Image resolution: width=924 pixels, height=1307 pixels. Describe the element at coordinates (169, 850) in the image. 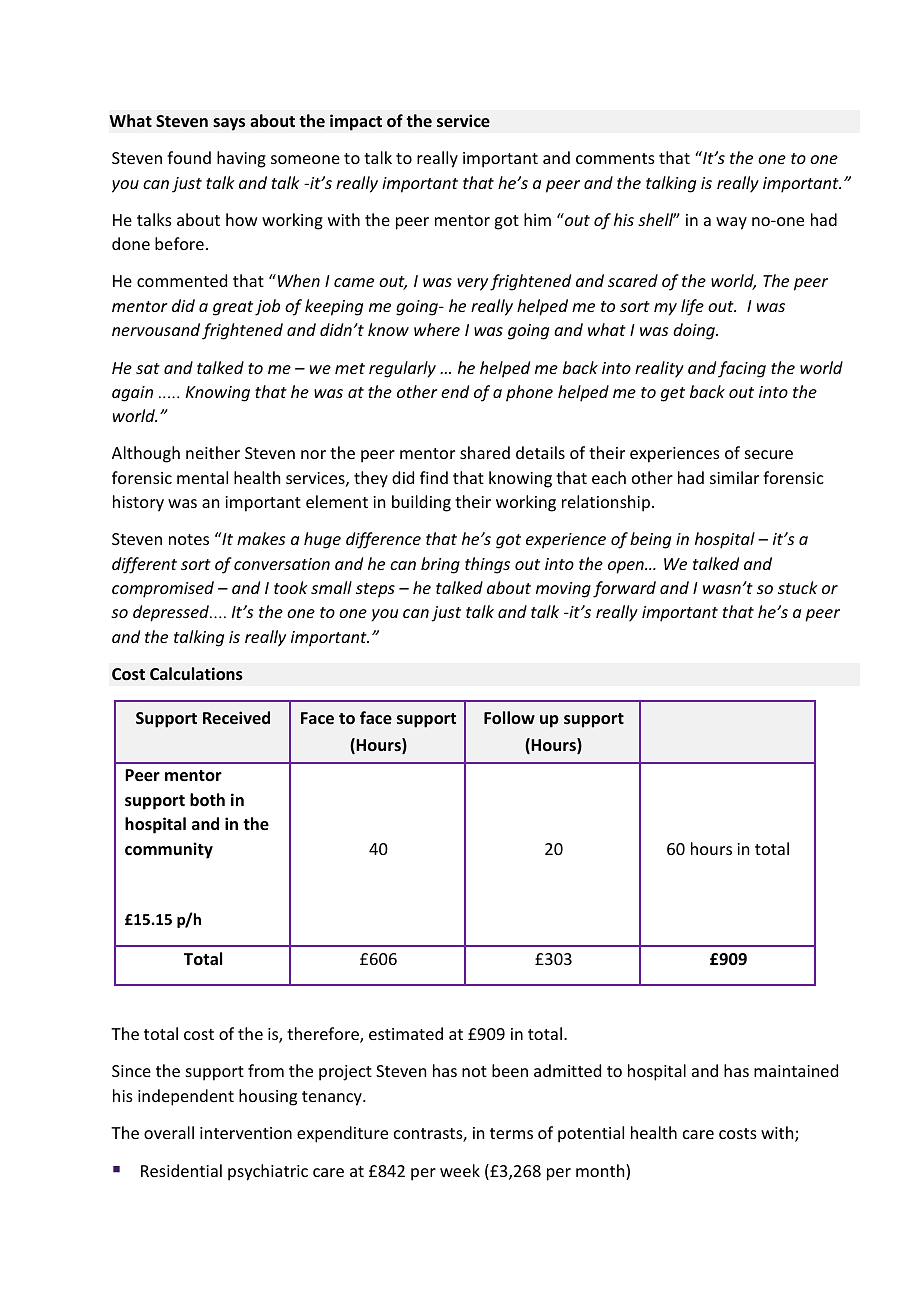

I see `community` at that location.
